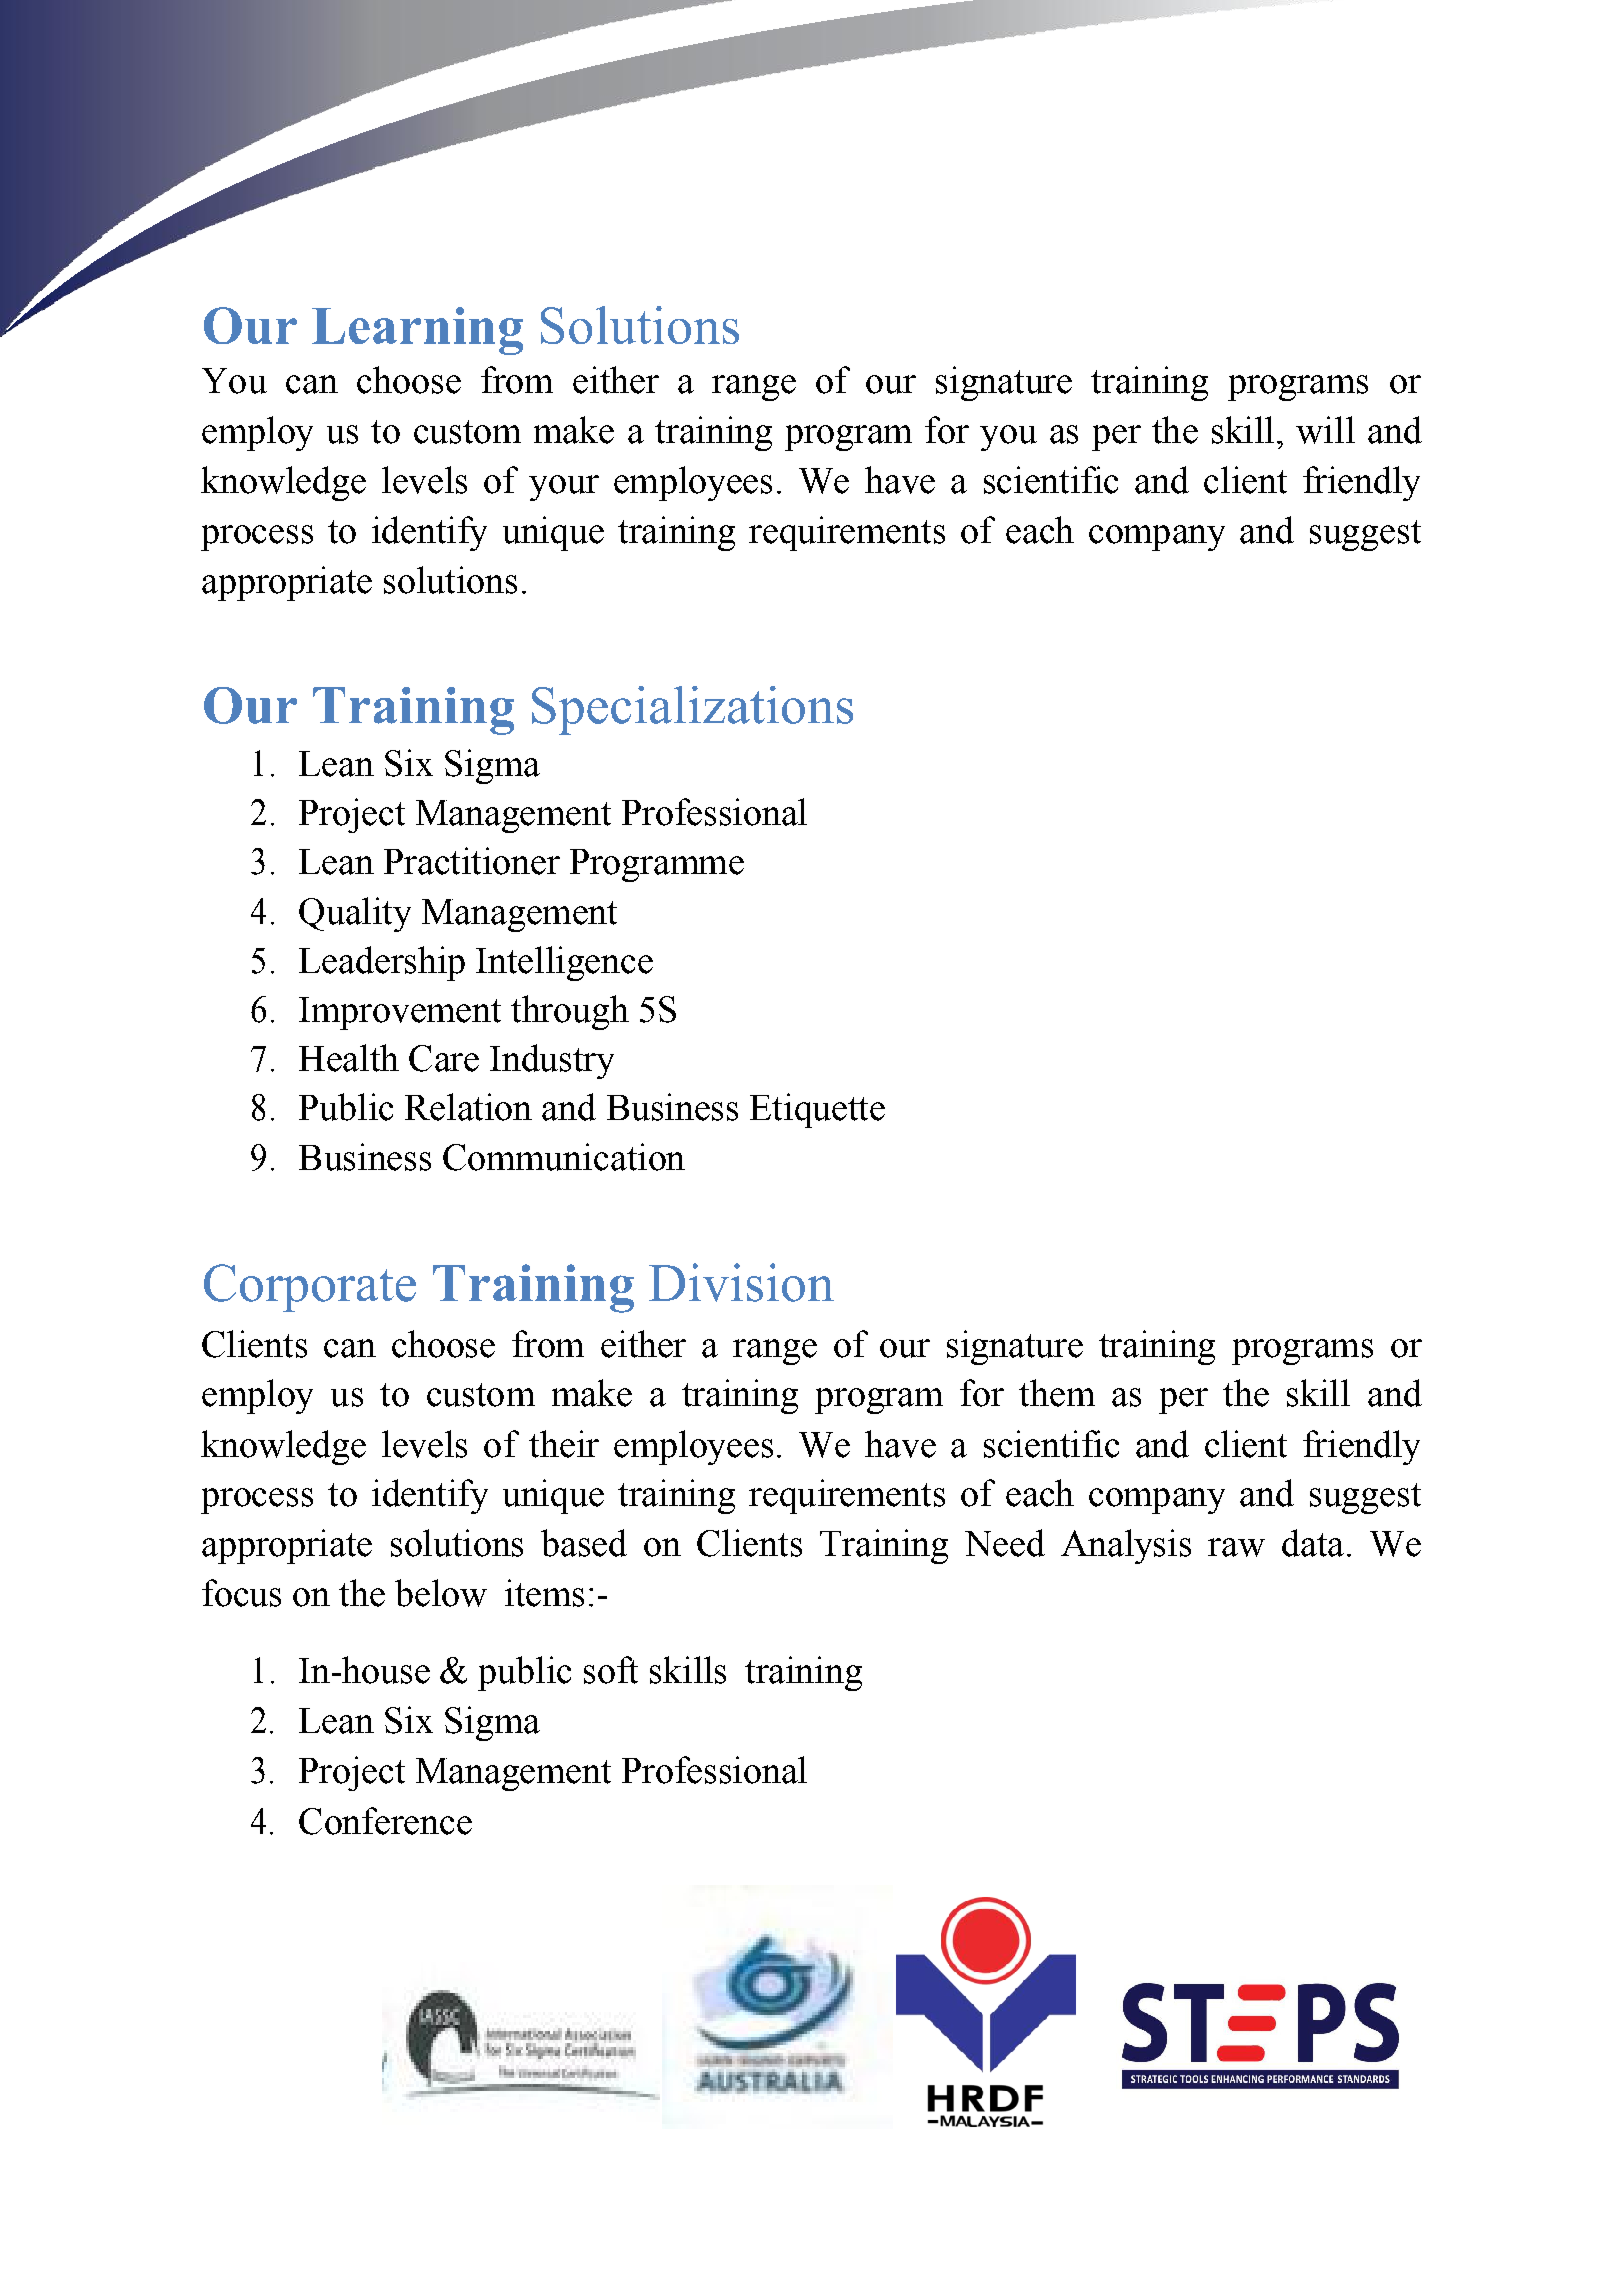 The image size is (1606, 2271). What do you see at coordinates (741, 1282) in the page?
I see `Division` at bounding box center [741, 1282].
